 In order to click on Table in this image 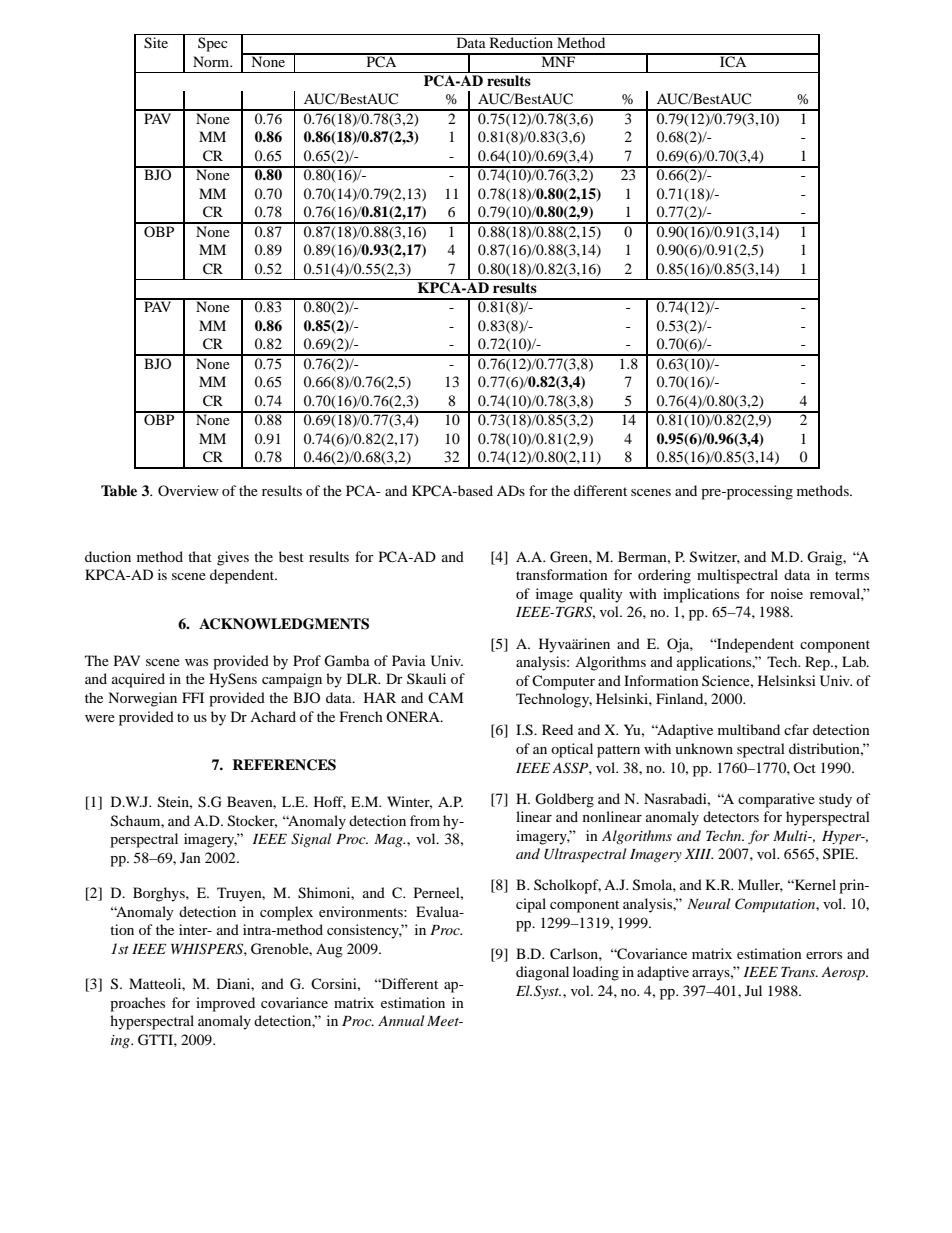, I will do `click(119, 490)`.
